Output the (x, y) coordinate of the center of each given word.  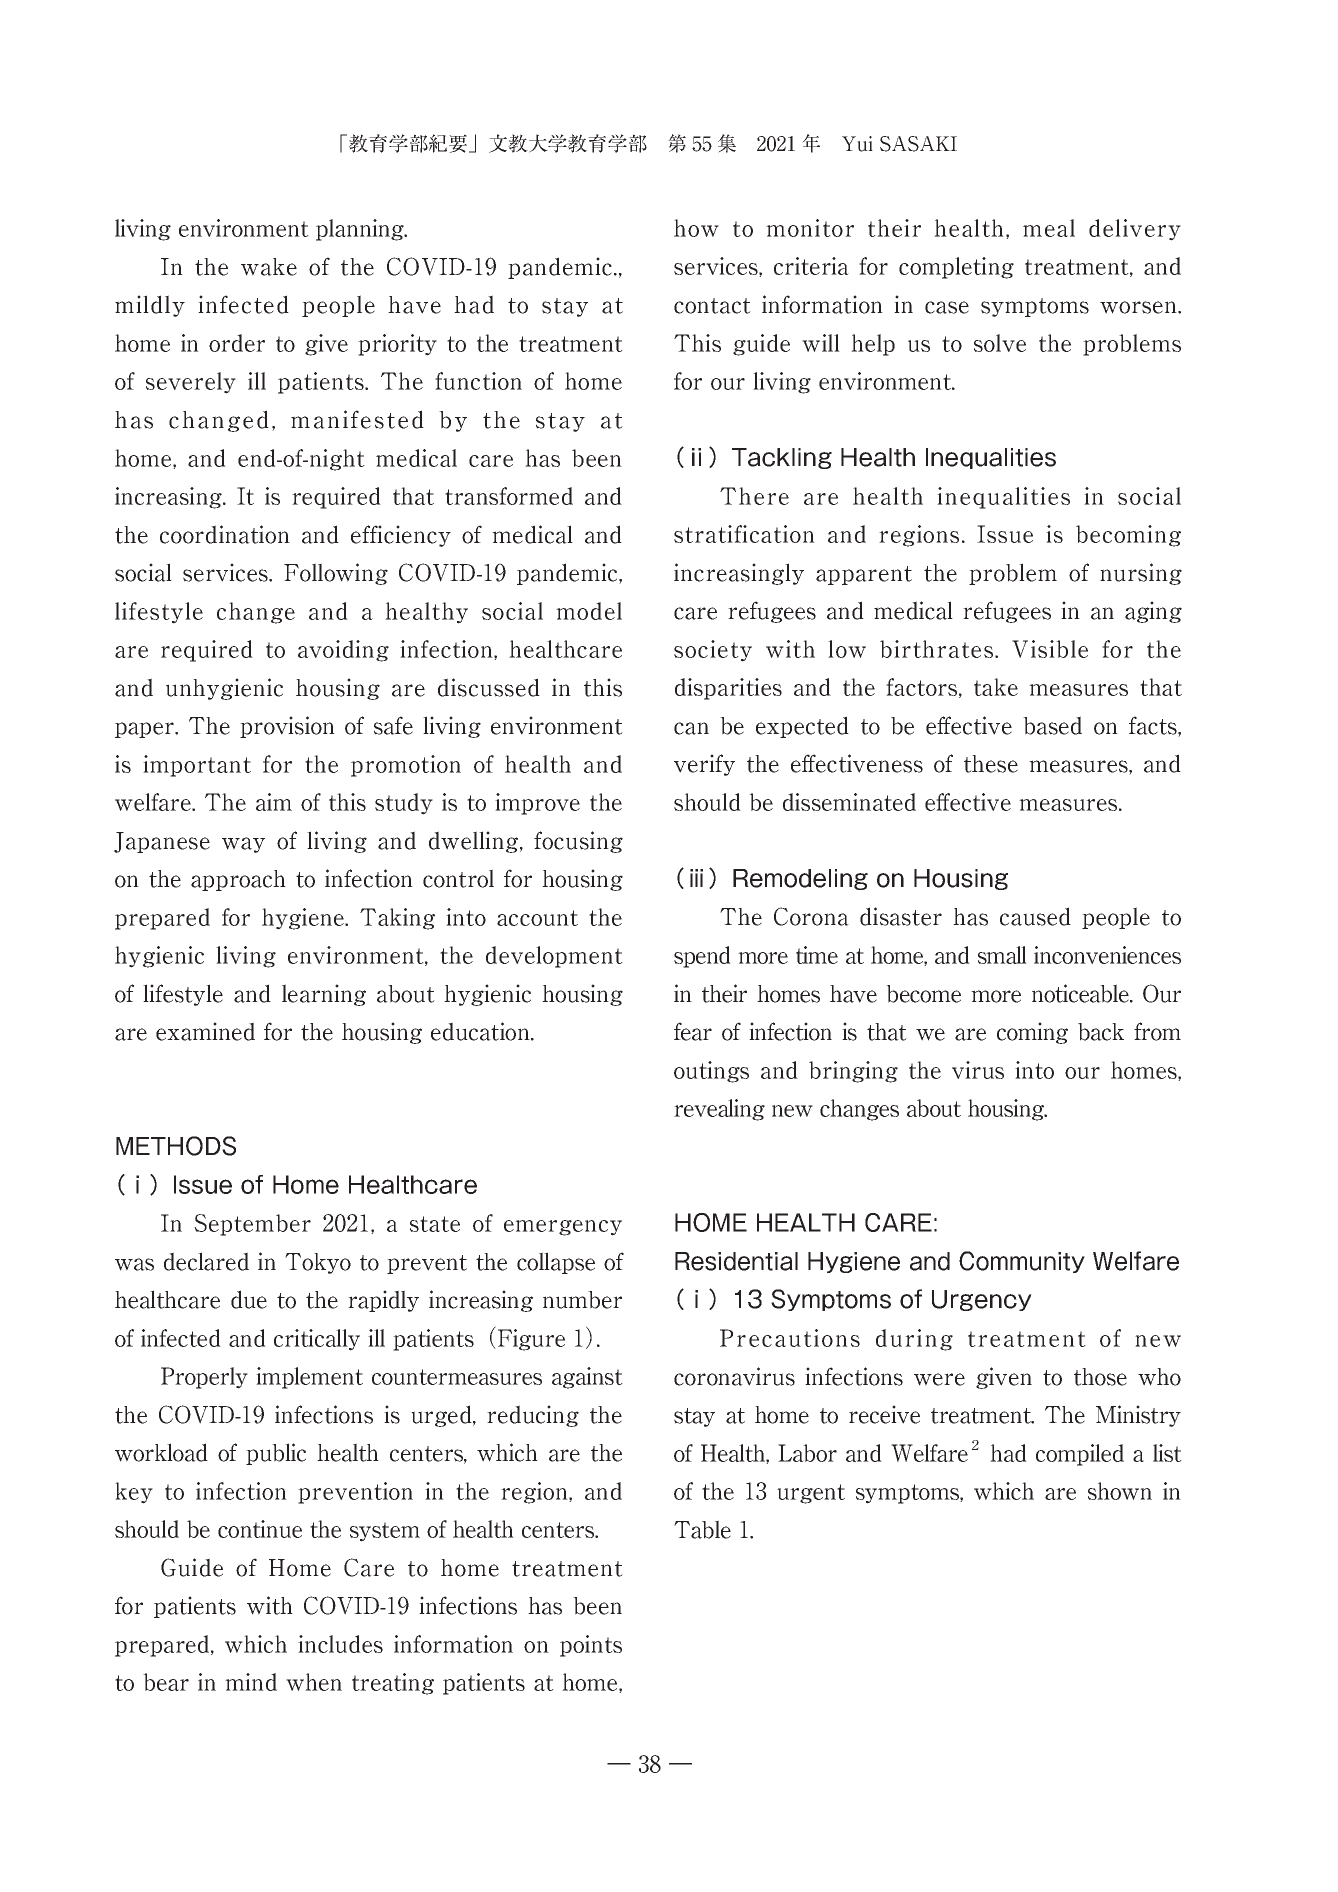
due (249, 1299)
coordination (225, 534)
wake (269, 267)
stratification (744, 534)
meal (1049, 228)
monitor (810, 228)
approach (238, 880)
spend (702, 957)
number (582, 1300)
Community (1022, 1262)
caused (1035, 916)
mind (251, 1682)
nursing (1141, 574)
